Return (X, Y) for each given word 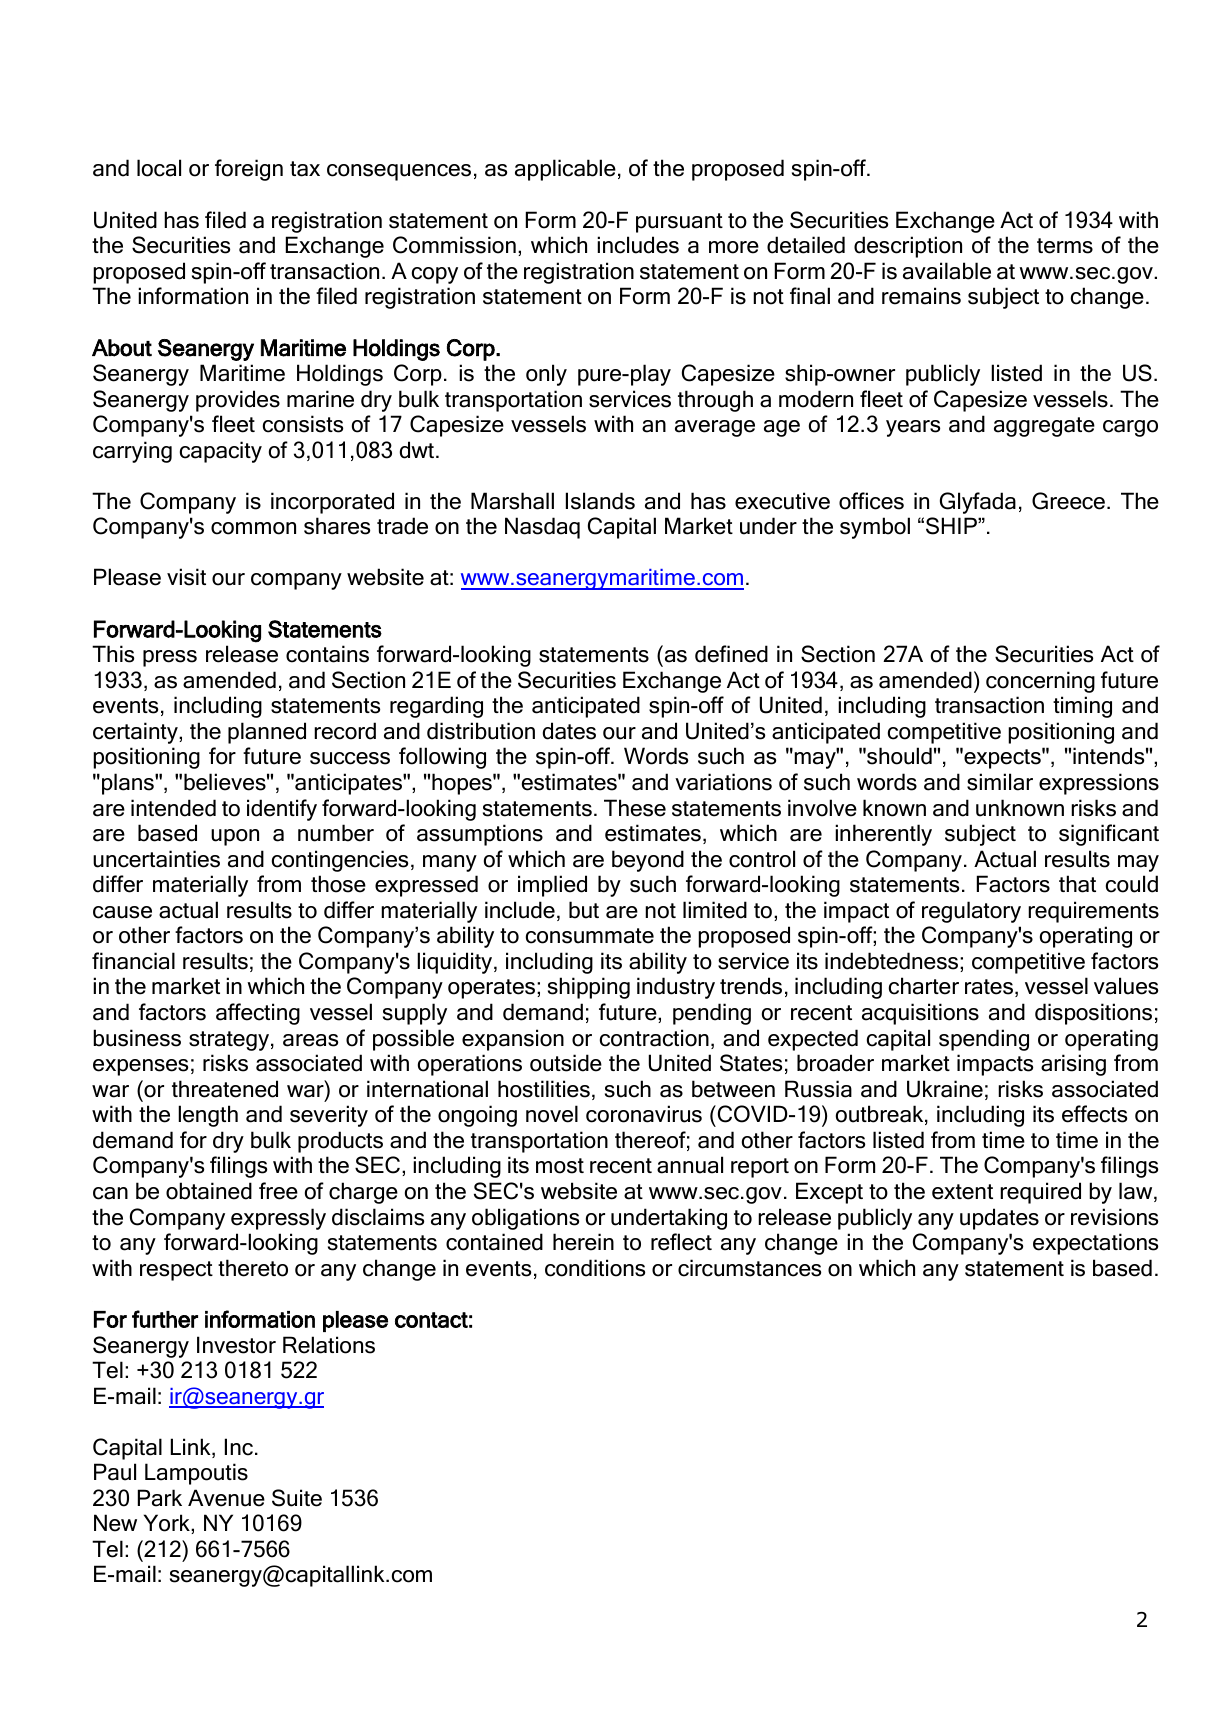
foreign (249, 170)
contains (327, 654)
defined (731, 654)
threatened (225, 1089)
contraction (654, 1038)
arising (1073, 1065)
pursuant (679, 223)
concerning (1040, 682)
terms (1065, 246)
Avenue (226, 1498)
